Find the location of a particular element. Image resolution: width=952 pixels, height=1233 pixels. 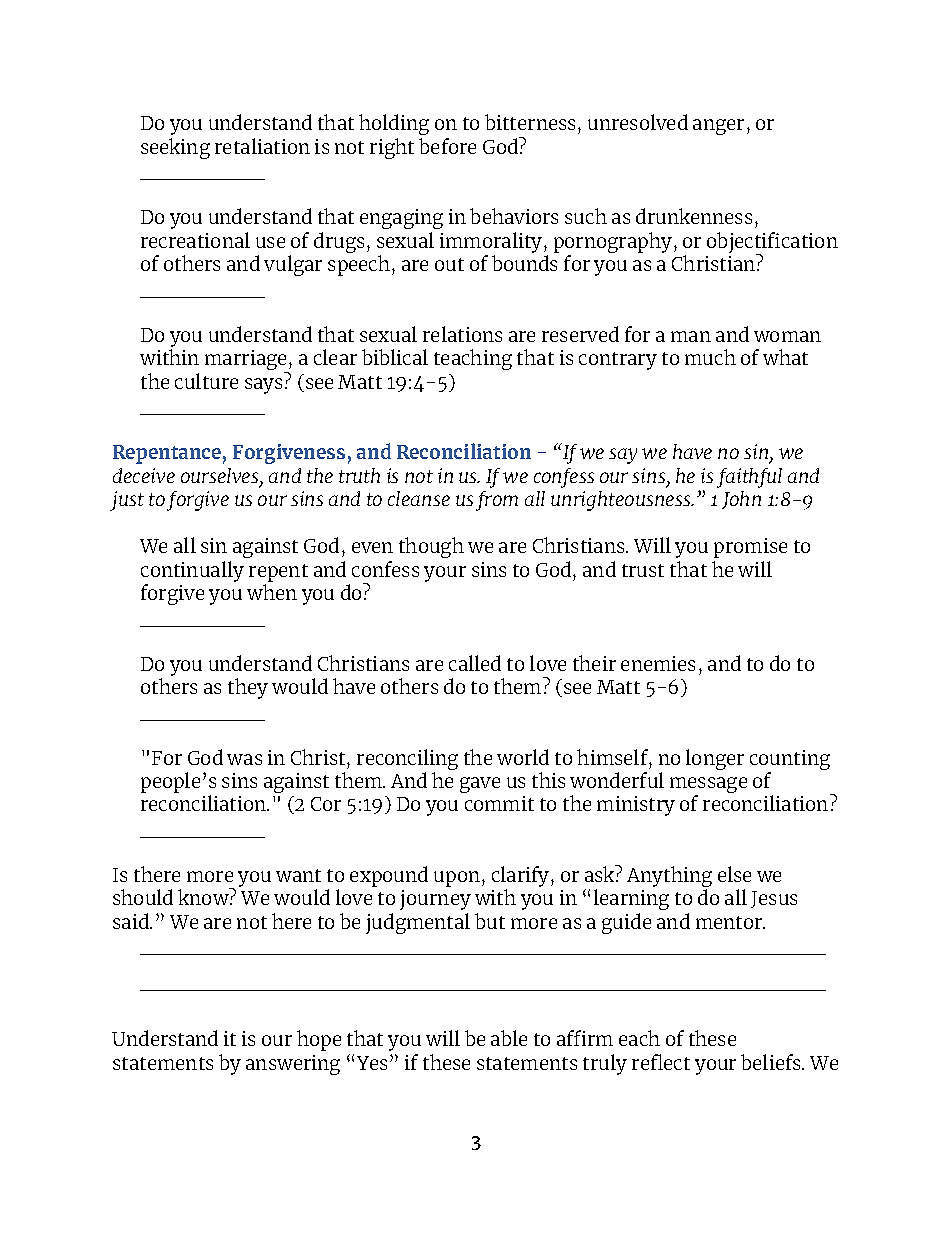

seeking is located at coordinates (175, 148).
